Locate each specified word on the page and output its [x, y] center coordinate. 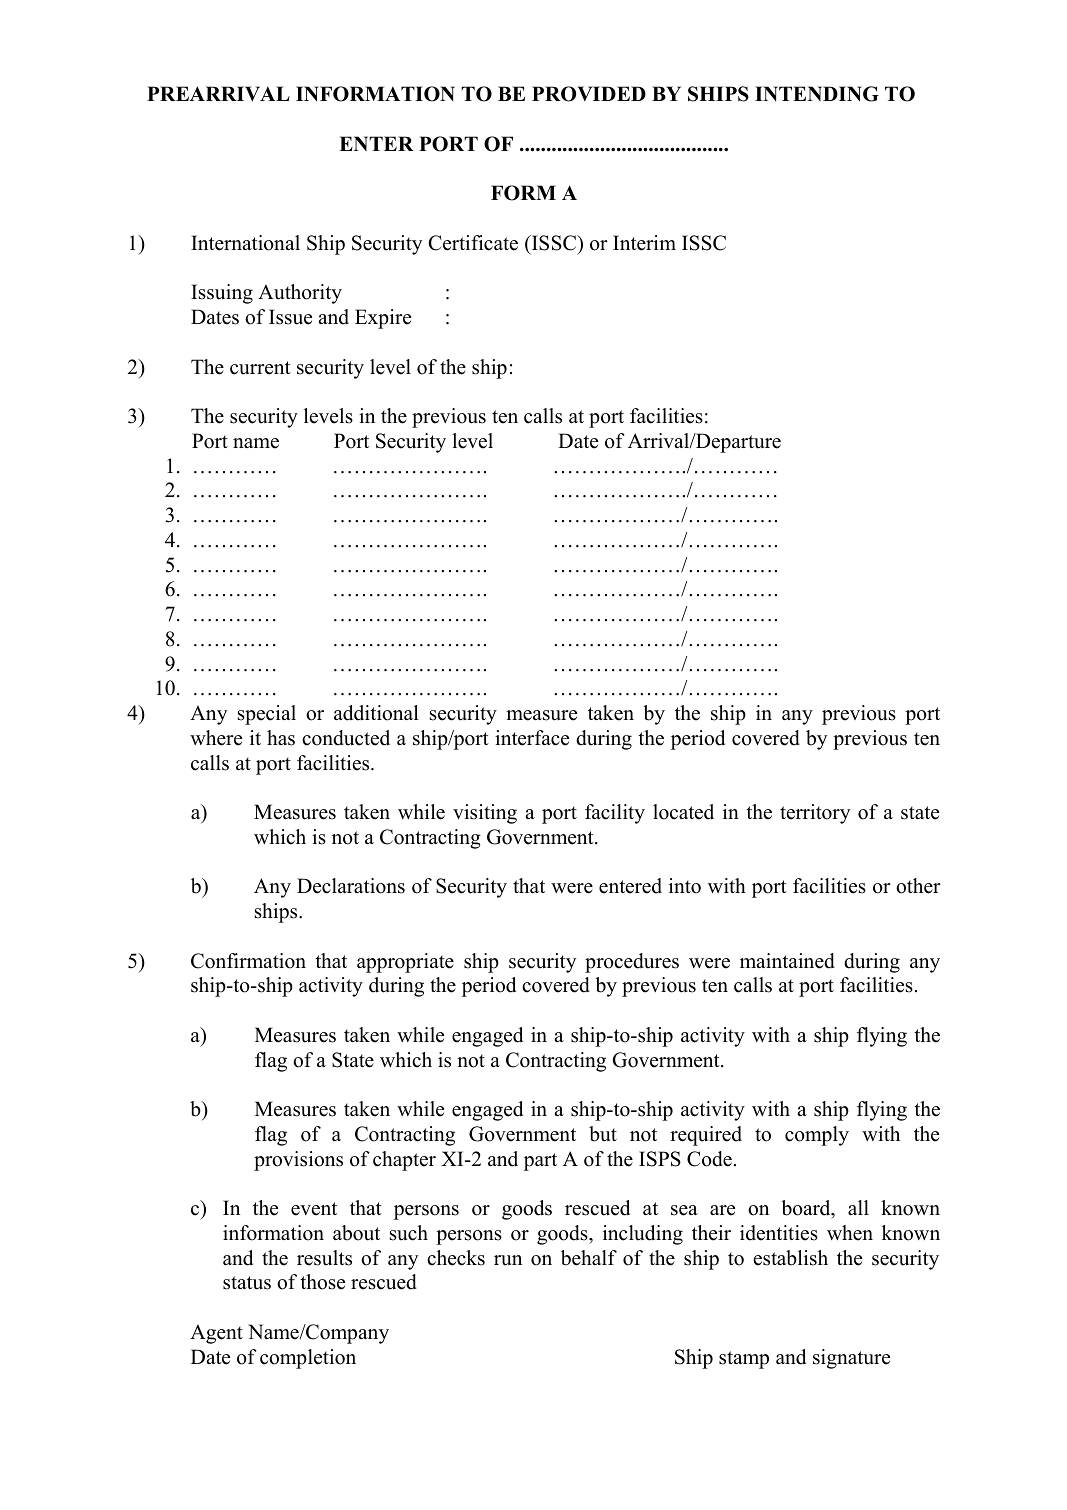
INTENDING [817, 94]
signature [851, 1359]
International [245, 243]
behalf [589, 1258]
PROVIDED [589, 94]
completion [308, 1359]
